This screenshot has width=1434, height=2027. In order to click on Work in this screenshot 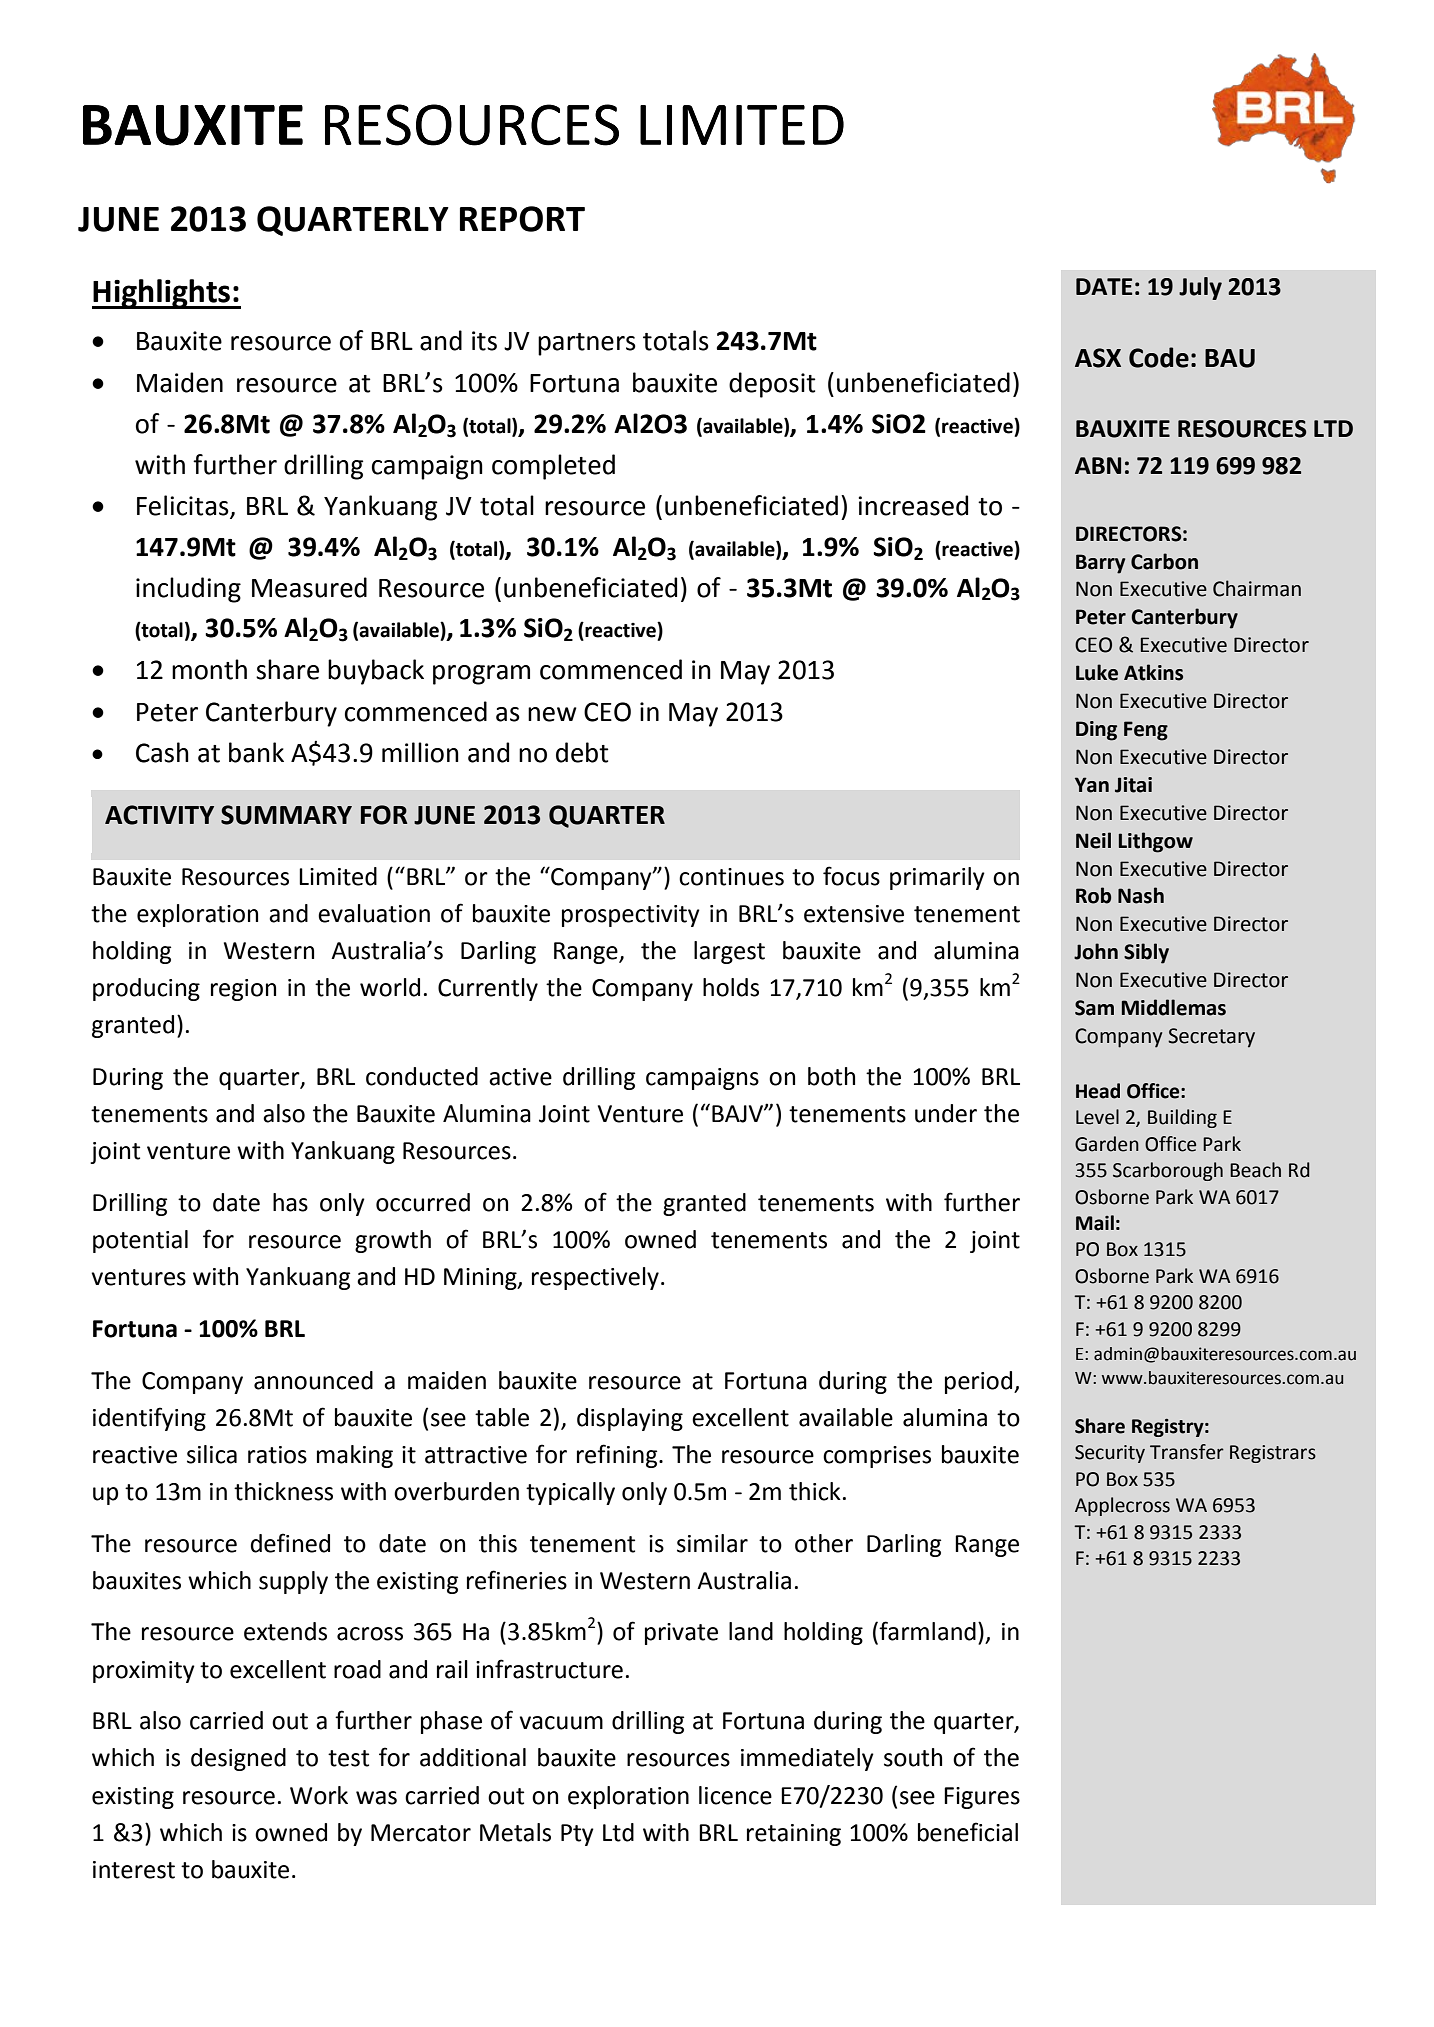, I will do `click(319, 1795)`.
